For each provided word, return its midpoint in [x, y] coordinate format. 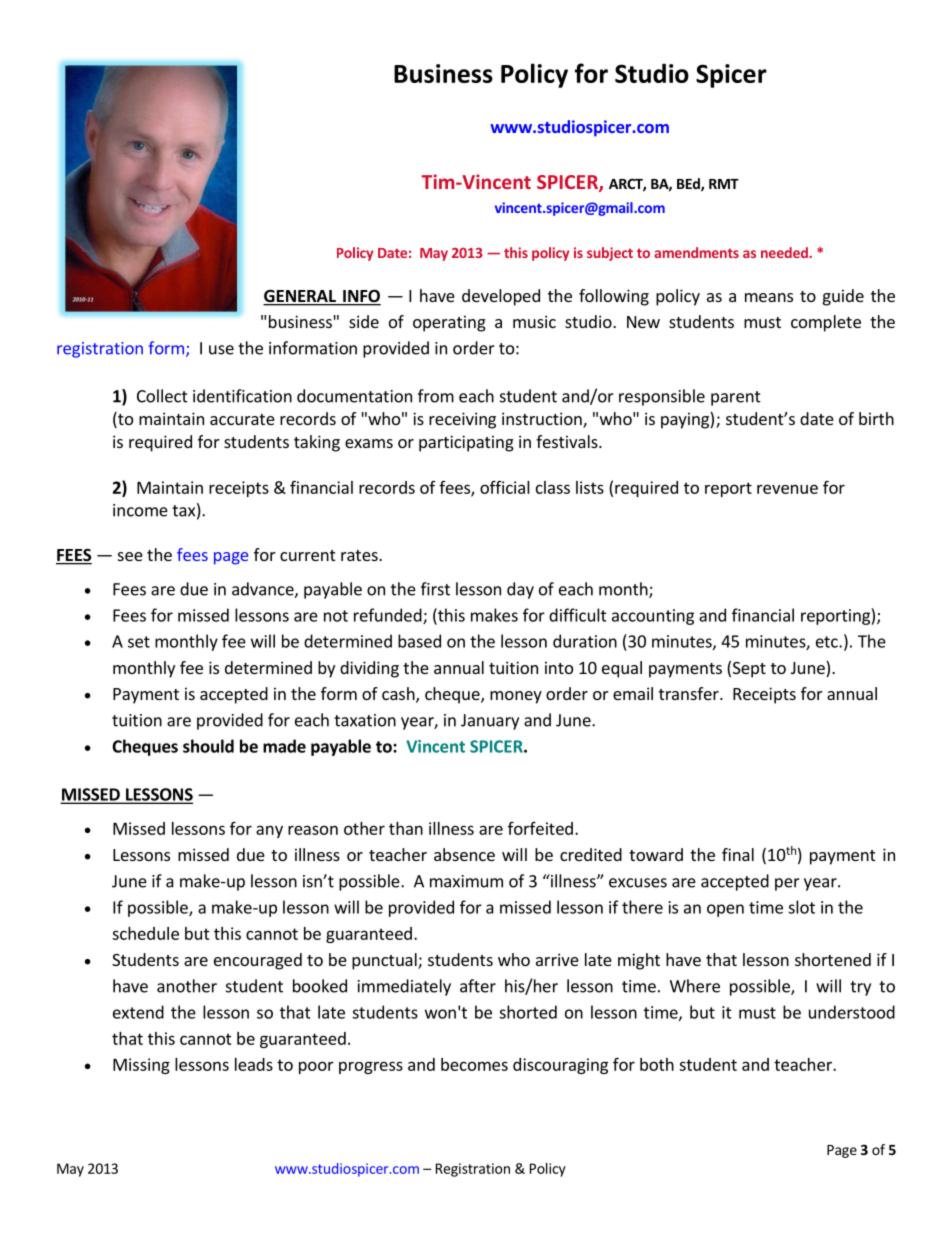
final [738, 854]
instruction [543, 420]
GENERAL [300, 297]
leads [254, 1064]
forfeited [540, 828]
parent [736, 398]
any [269, 831]
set [139, 642]
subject [610, 254]
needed [785, 252]
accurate [242, 419]
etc [828, 642]
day [520, 590]
